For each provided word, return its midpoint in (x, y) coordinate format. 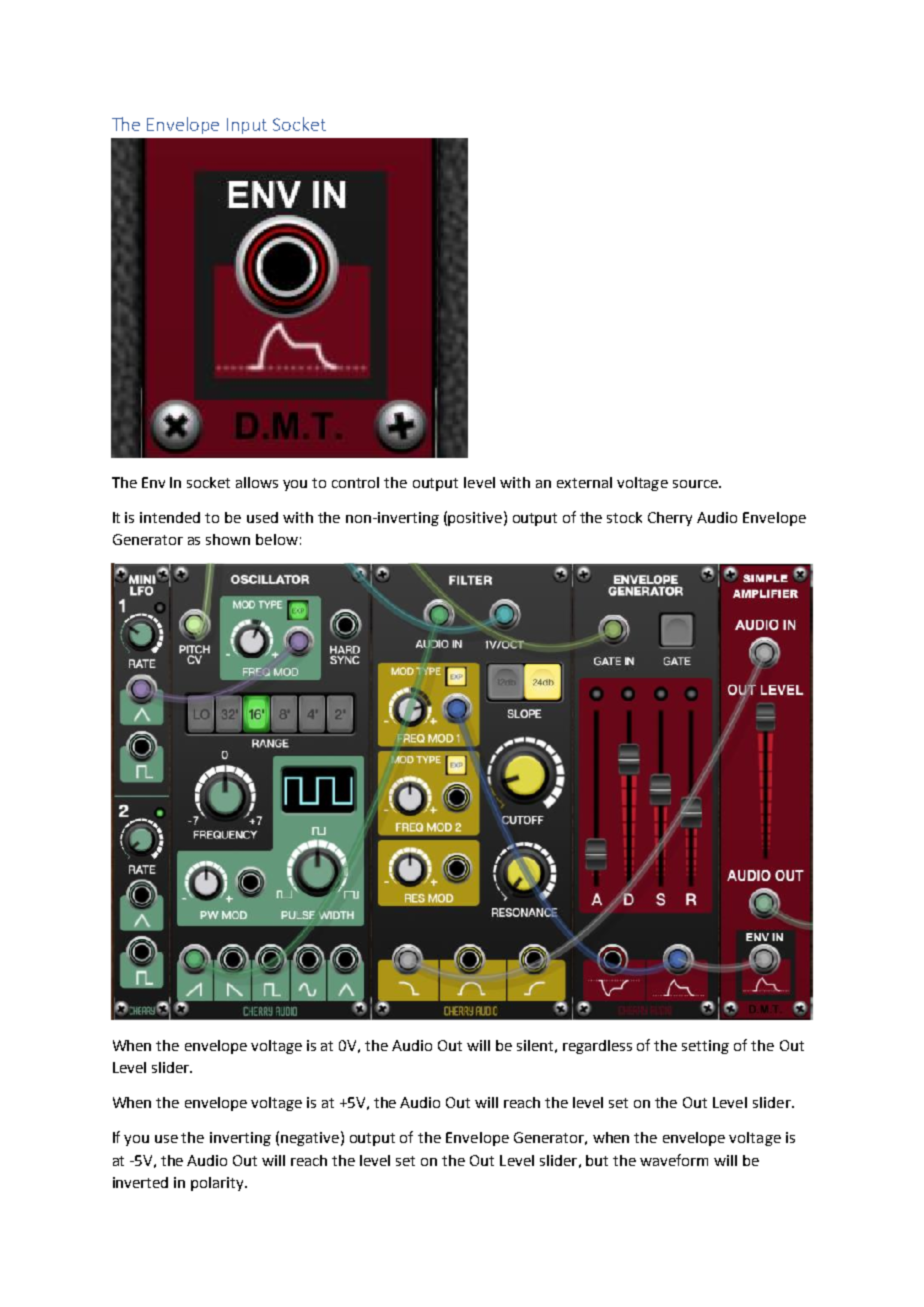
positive (475, 519)
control (355, 482)
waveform (674, 1160)
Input (247, 126)
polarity (218, 1184)
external (584, 482)
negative (310, 1139)
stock (624, 517)
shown (228, 539)
